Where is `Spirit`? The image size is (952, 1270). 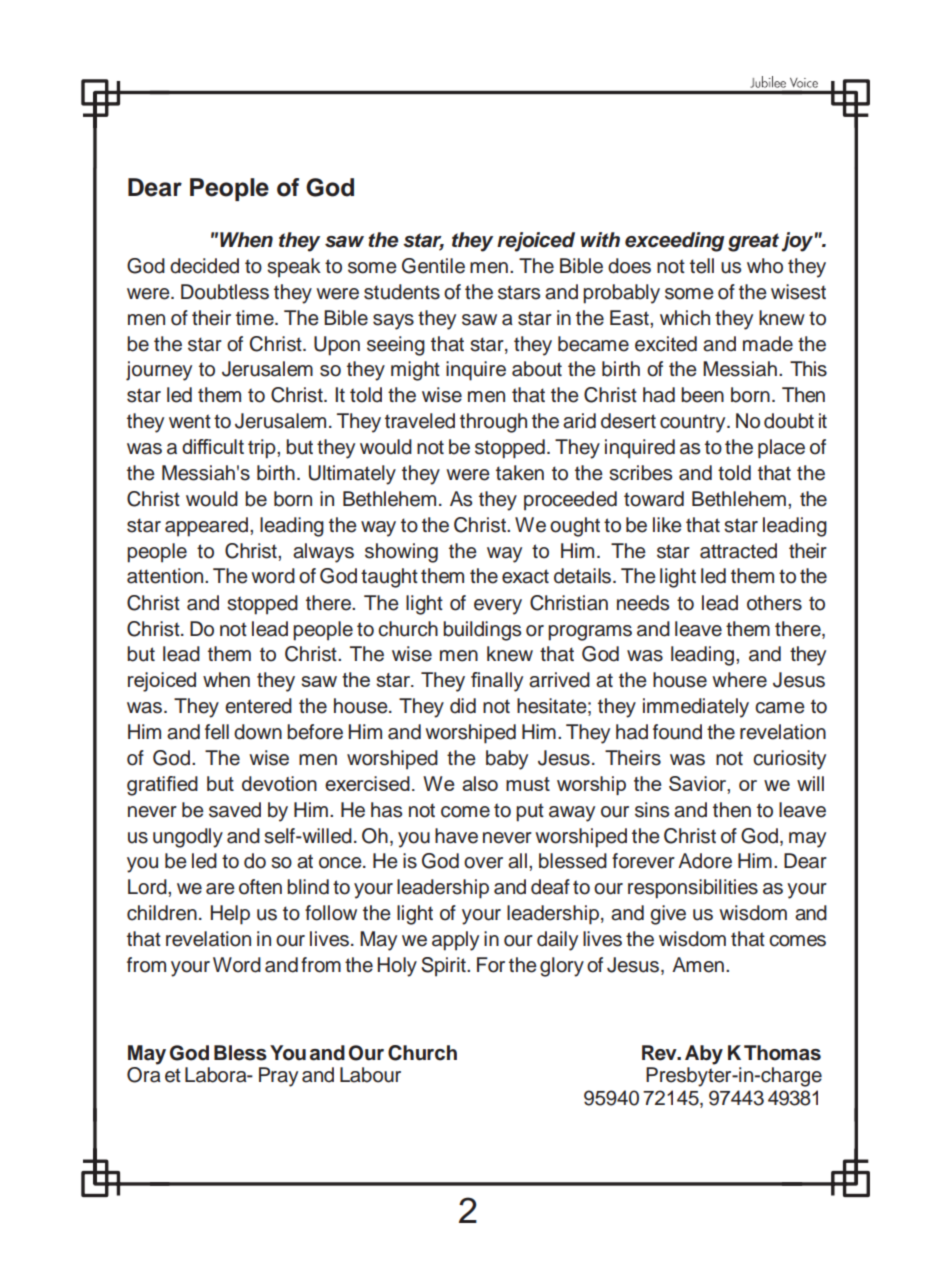 Spirit is located at coordinates (444, 967).
